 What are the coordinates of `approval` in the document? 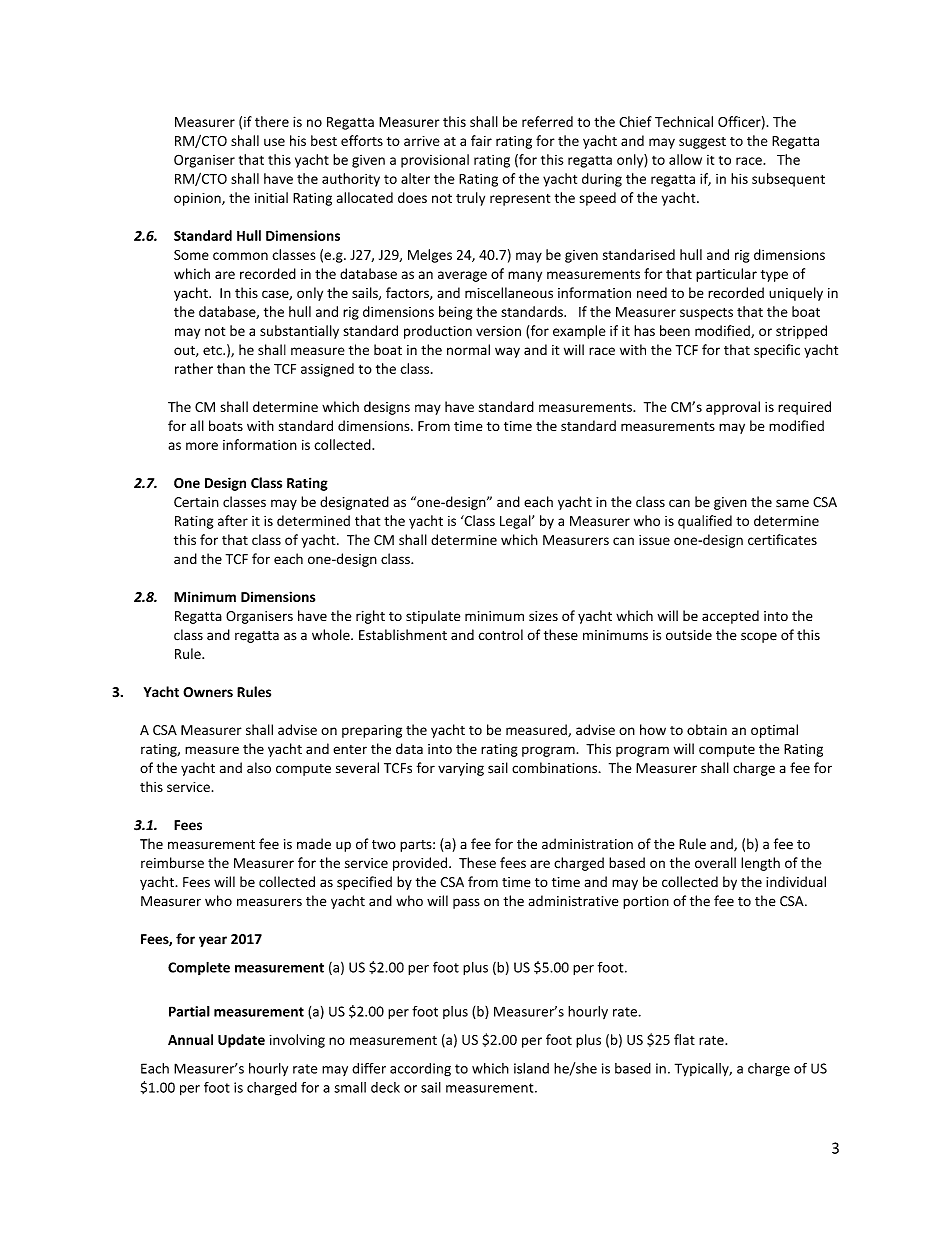 It's located at (733, 408).
